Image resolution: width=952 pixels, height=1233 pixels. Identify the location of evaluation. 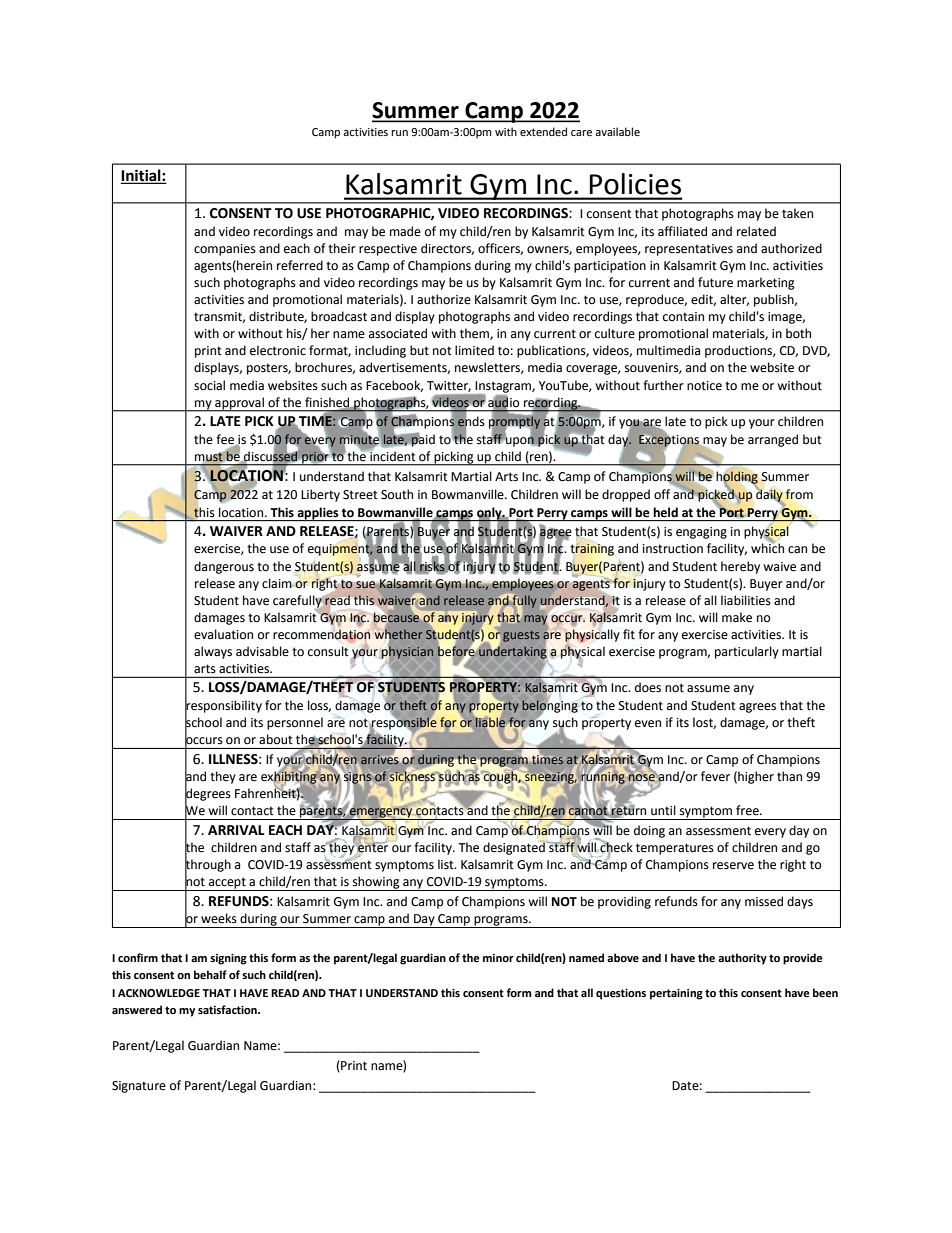
(223, 634).
